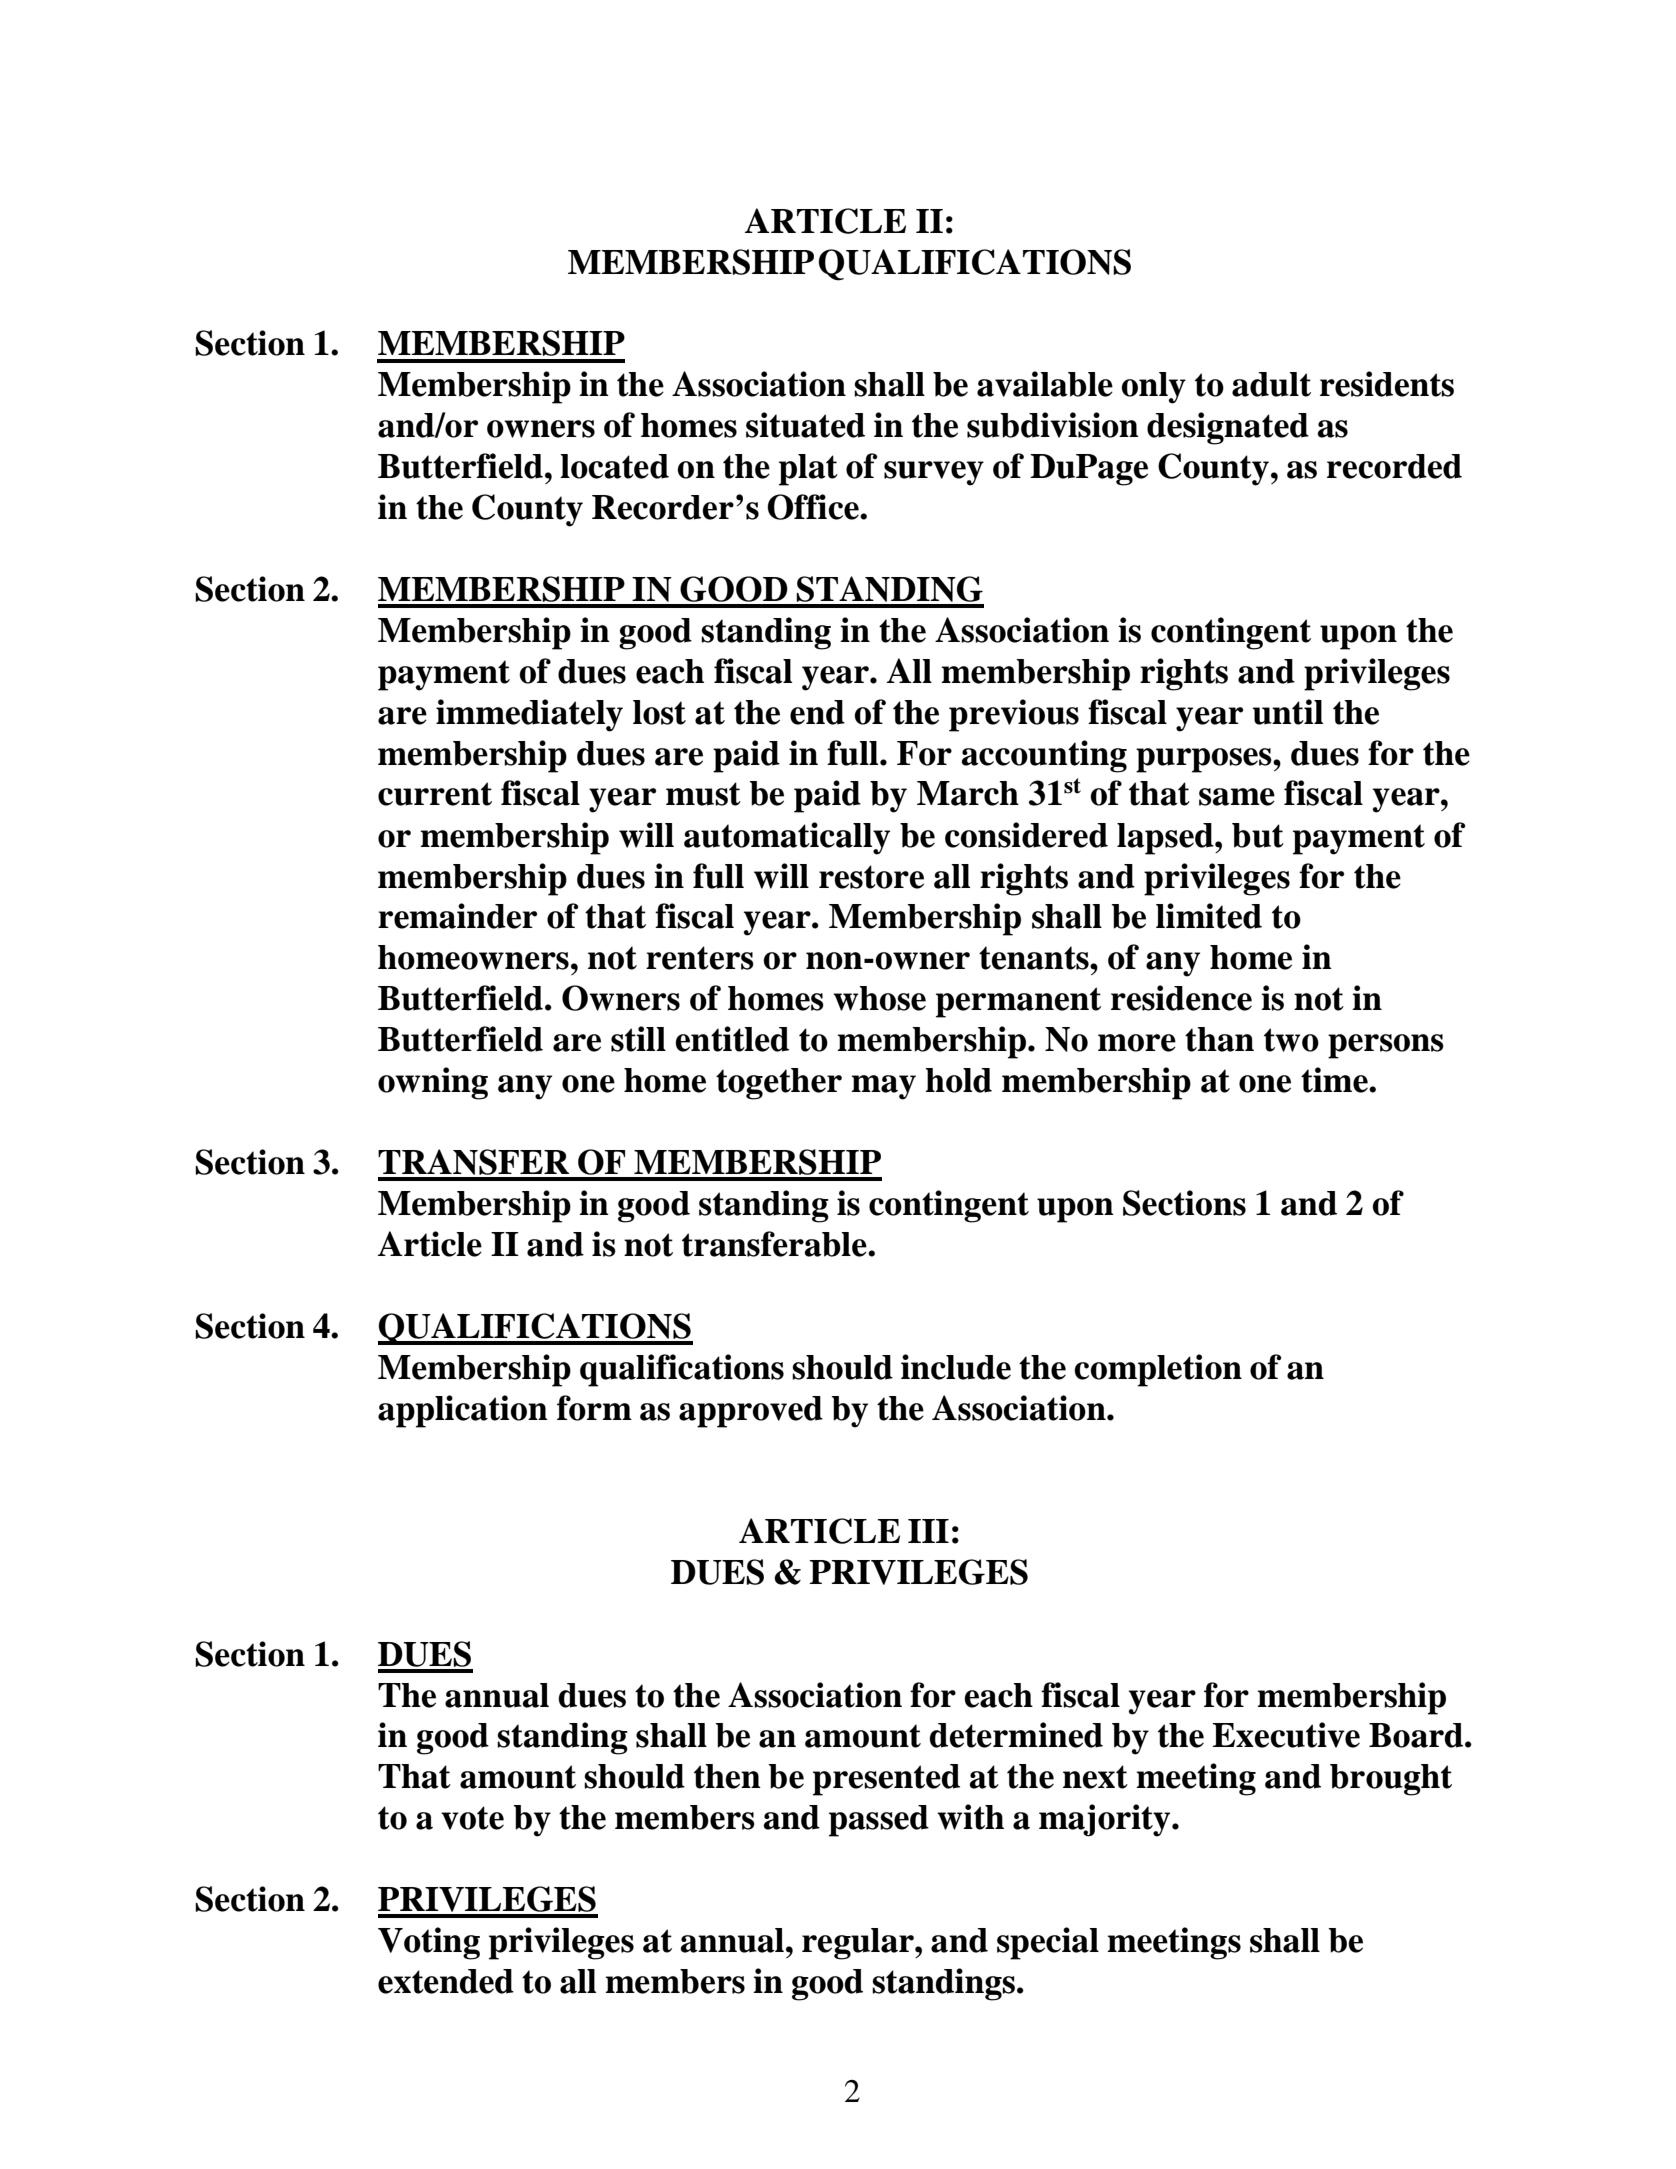 This screenshot has height=2169, width=1676. What do you see at coordinates (446, 1981) in the screenshot?
I see `extended` at bounding box center [446, 1981].
